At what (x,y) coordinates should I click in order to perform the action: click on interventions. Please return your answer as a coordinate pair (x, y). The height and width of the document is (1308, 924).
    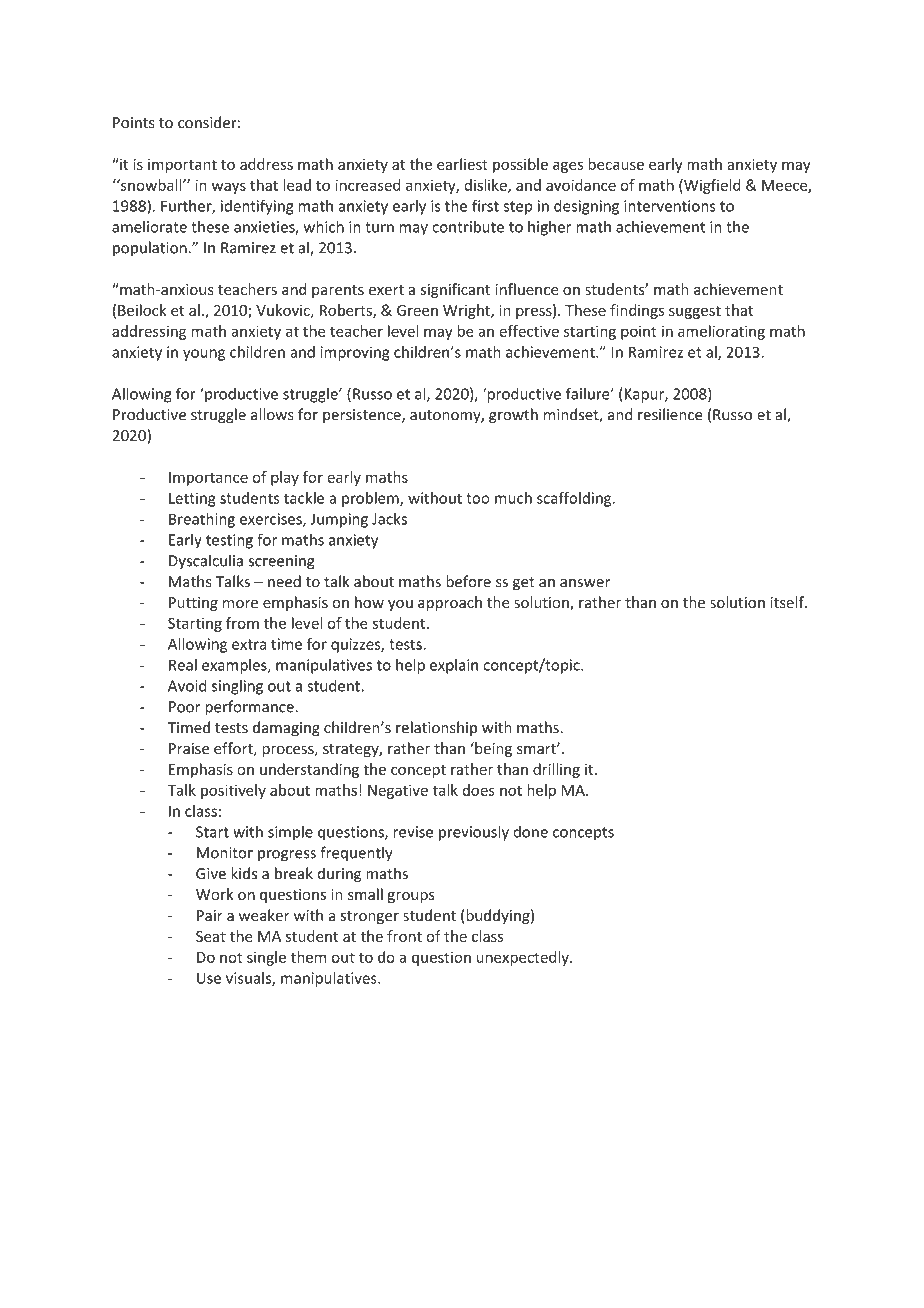
    Looking at the image, I should click on (670, 206).
